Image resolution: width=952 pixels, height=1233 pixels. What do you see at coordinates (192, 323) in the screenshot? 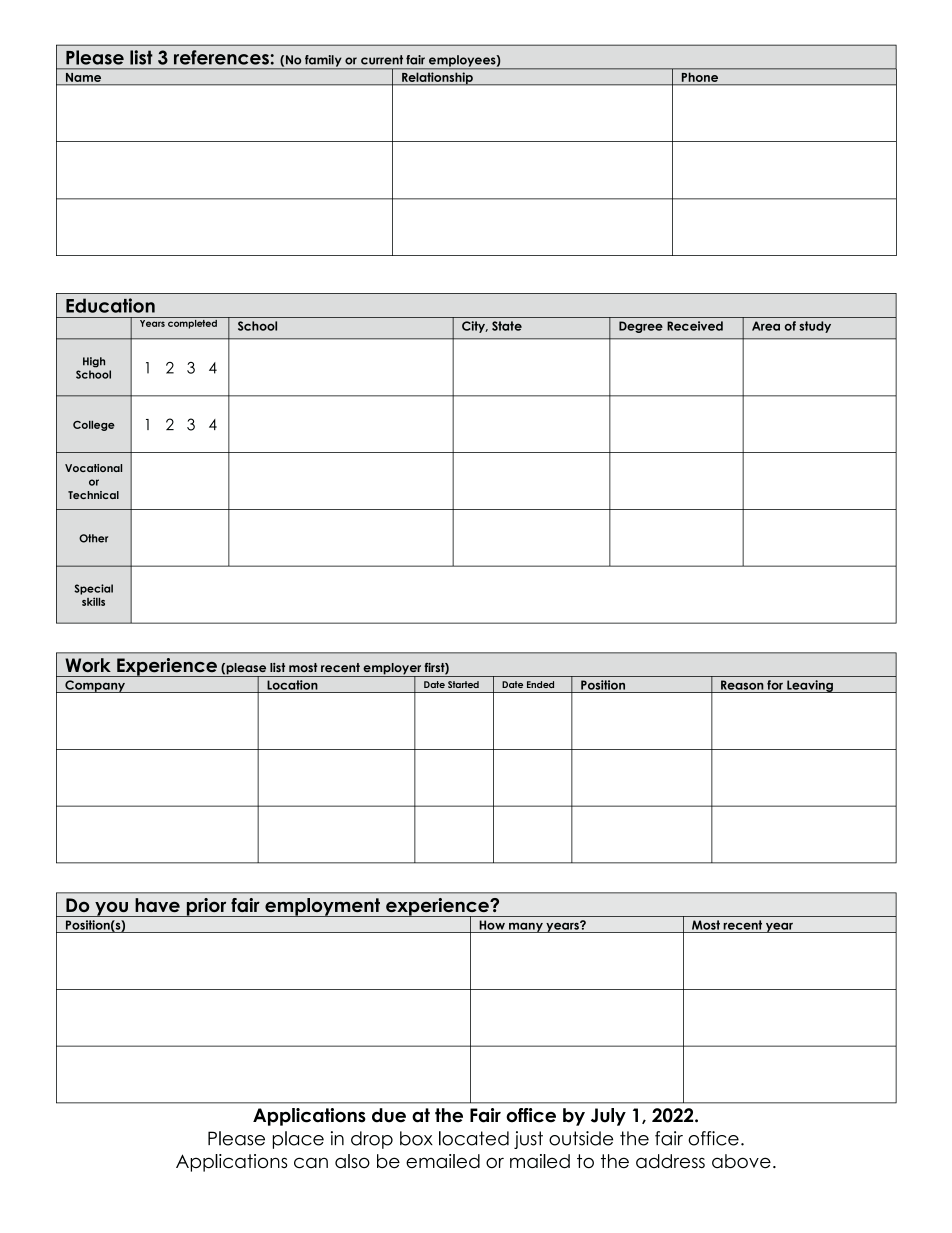
I see `completed` at bounding box center [192, 323].
